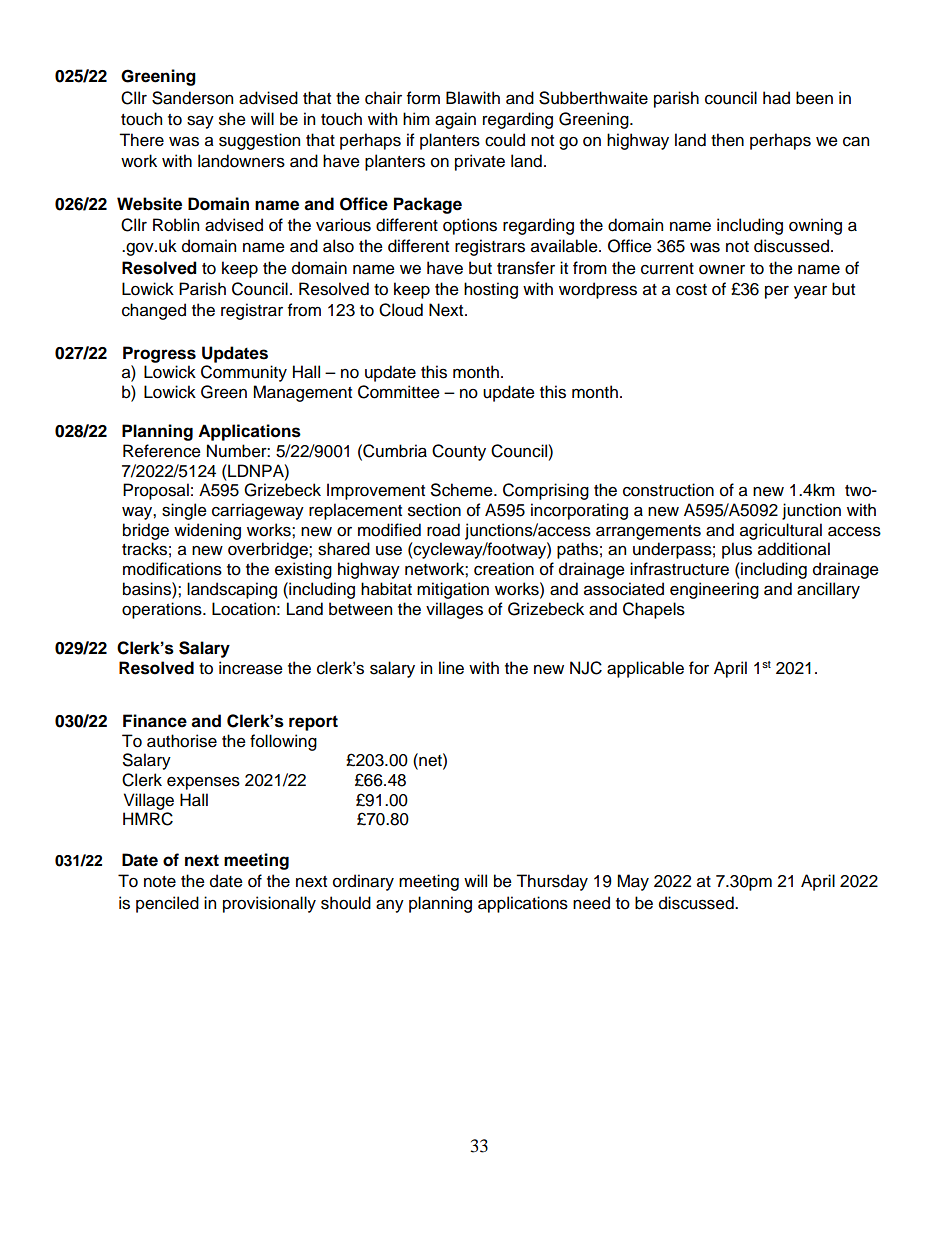 The height and width of the screenshot is (1233, 952). Describe the element at coordinates (776, 98) in the screenshot. I see `had` at that location.
